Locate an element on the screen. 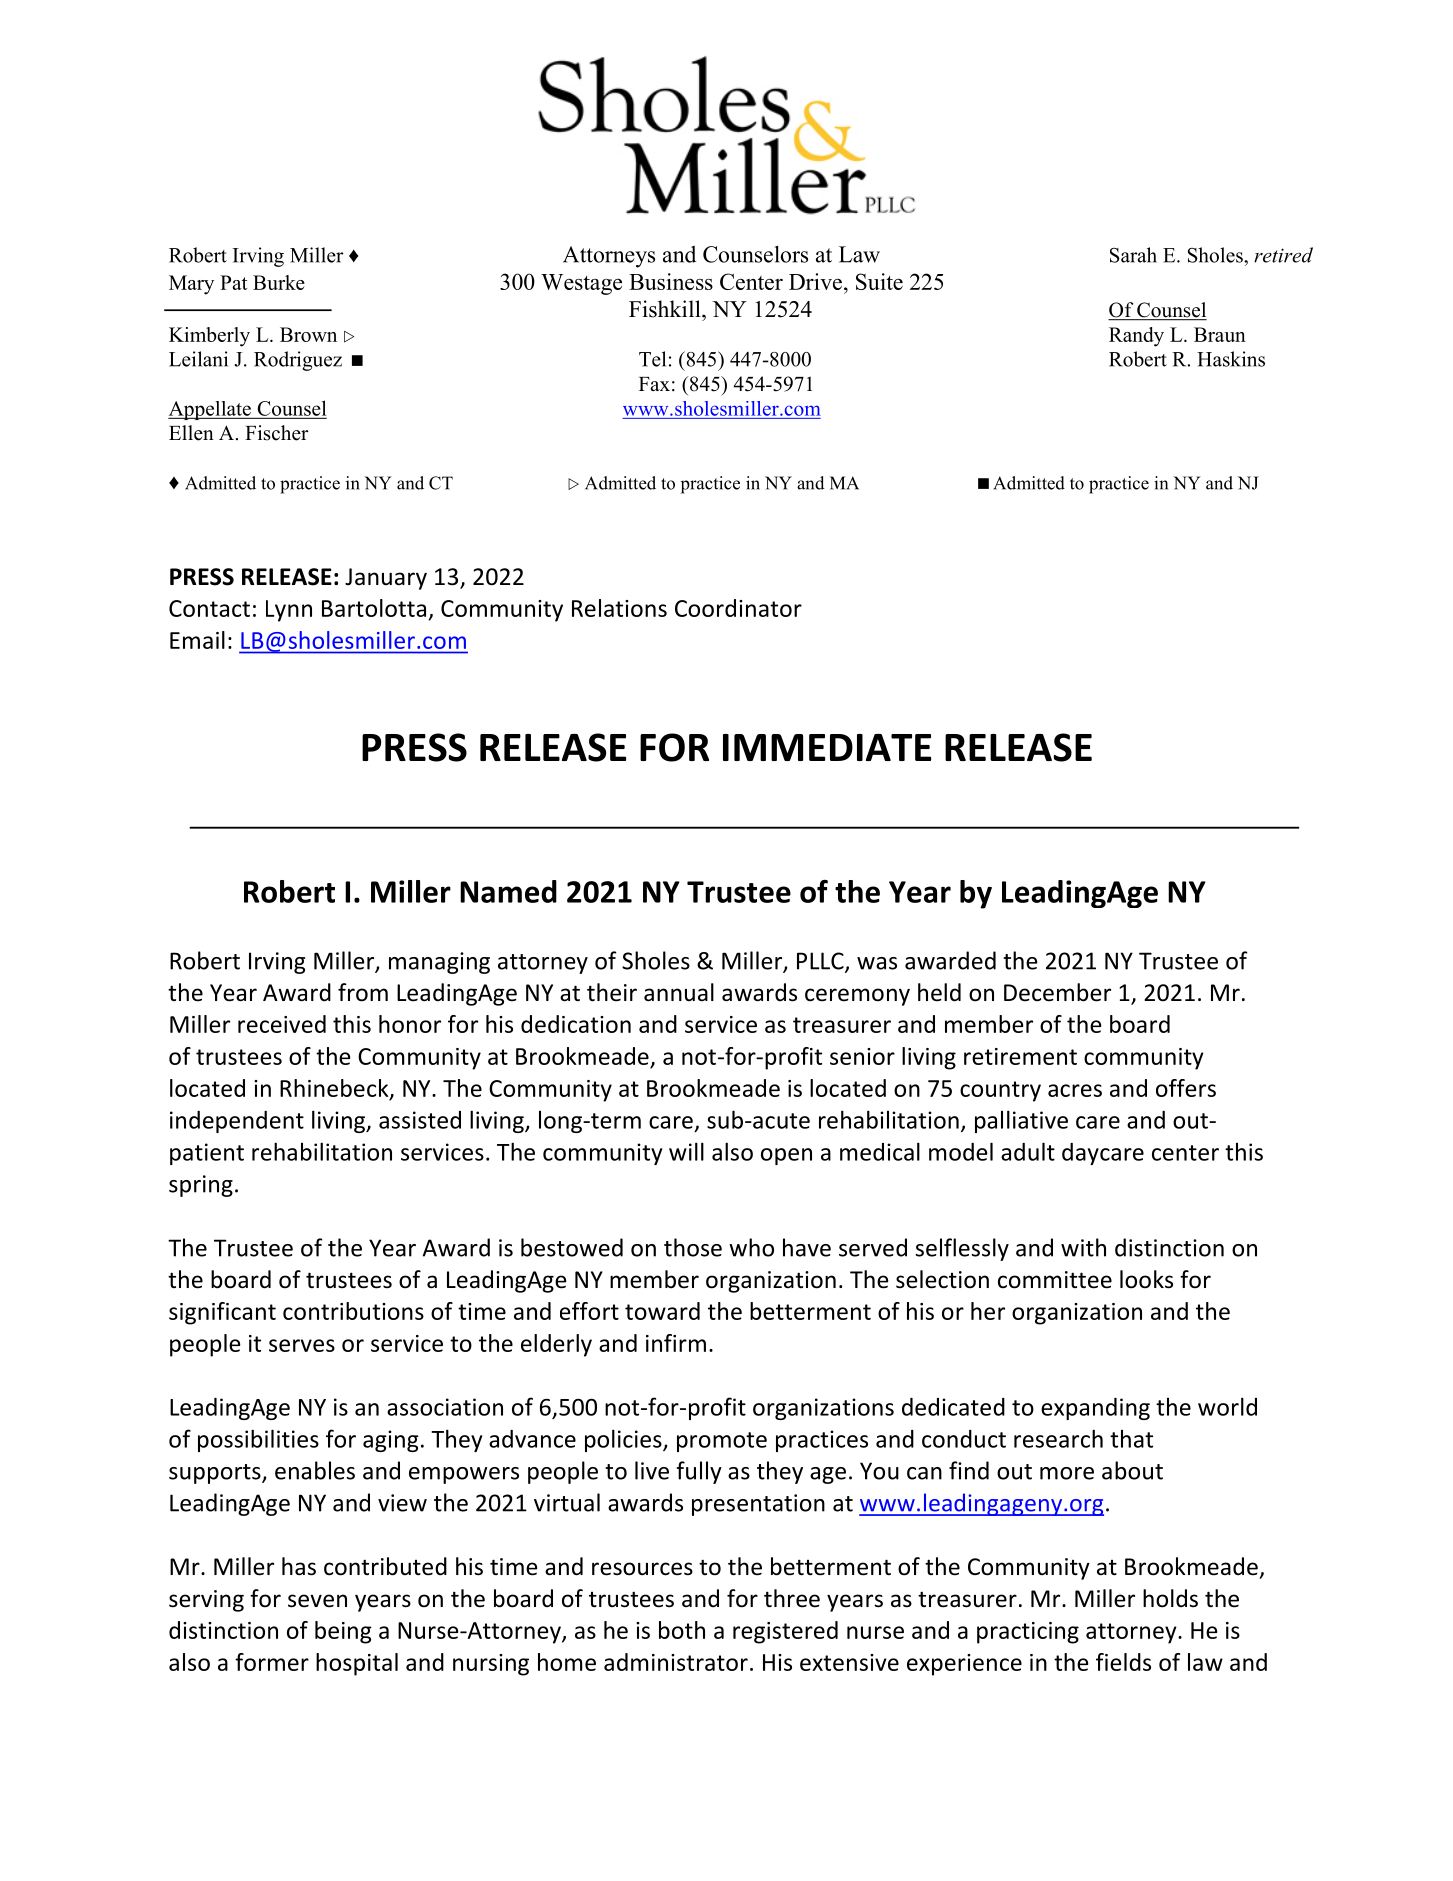 The width and height of the screenshot is (1453, 1881). spring is located at coordinates (201, 1186).
